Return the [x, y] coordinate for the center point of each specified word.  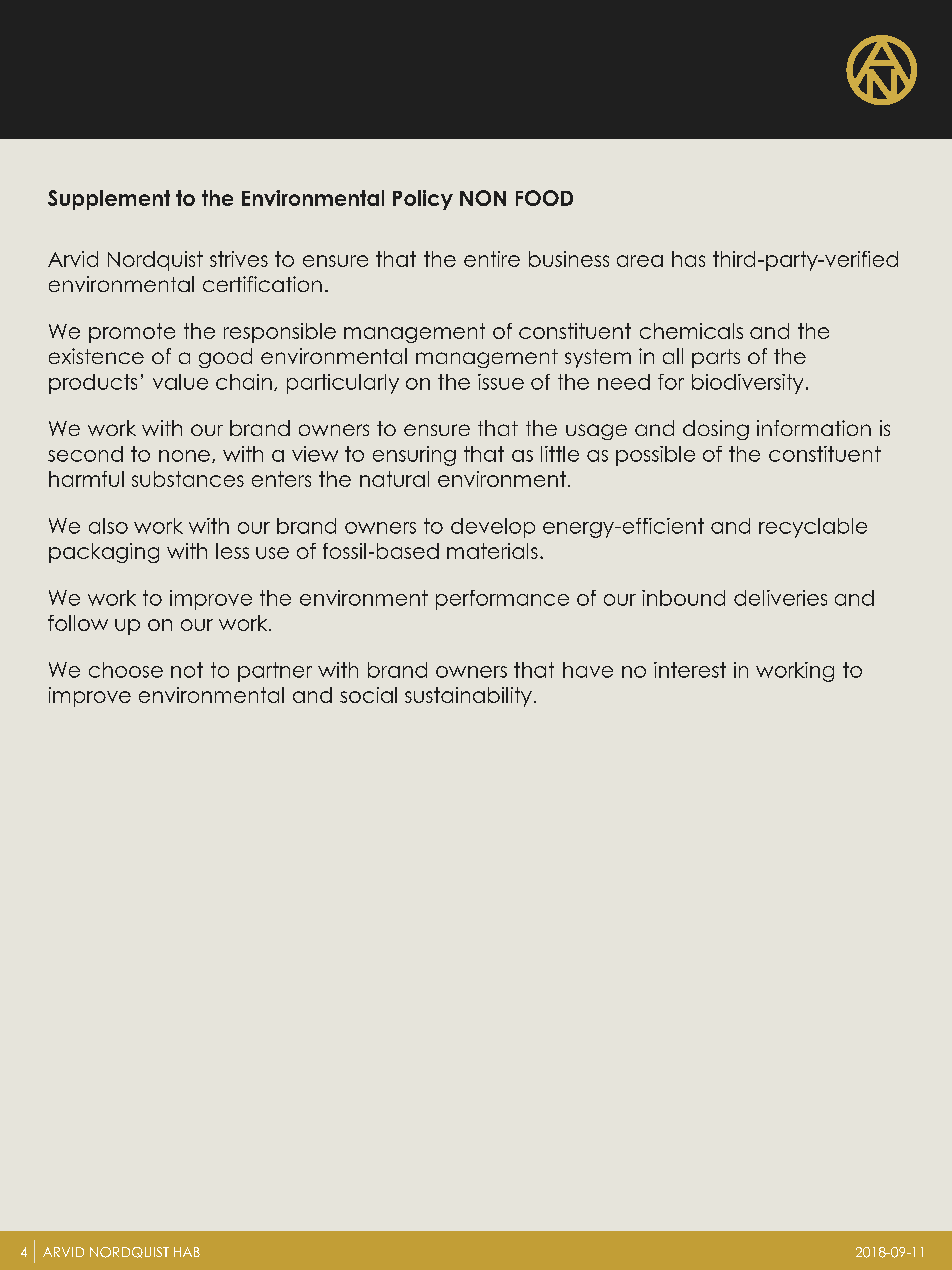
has [688, 259]
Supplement [109, 200]
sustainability [468, 697]
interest [690, 670]
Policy [423, 200]
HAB [187, 1252]
